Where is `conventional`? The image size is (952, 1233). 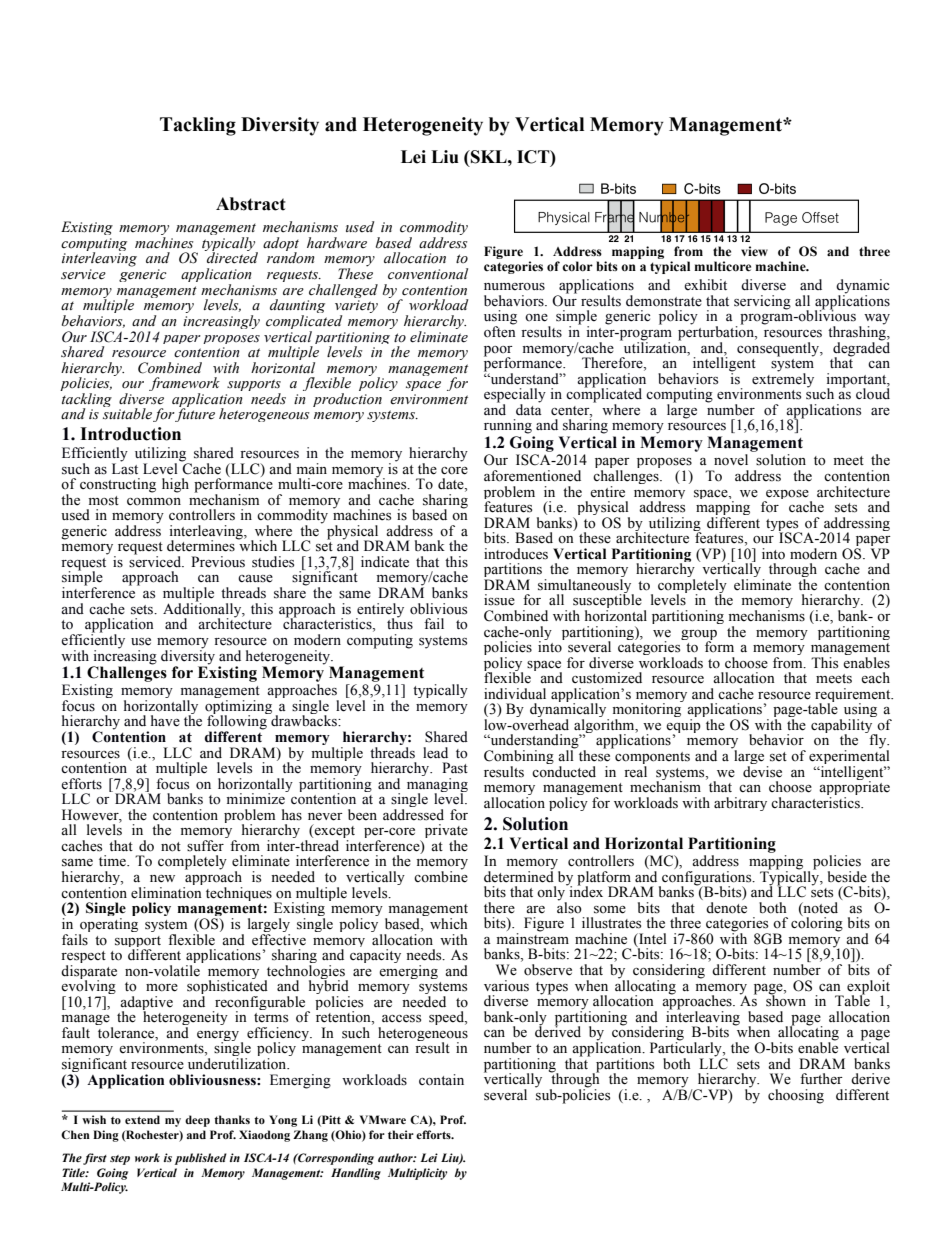 conventional is located at coordinates (428, 274).
